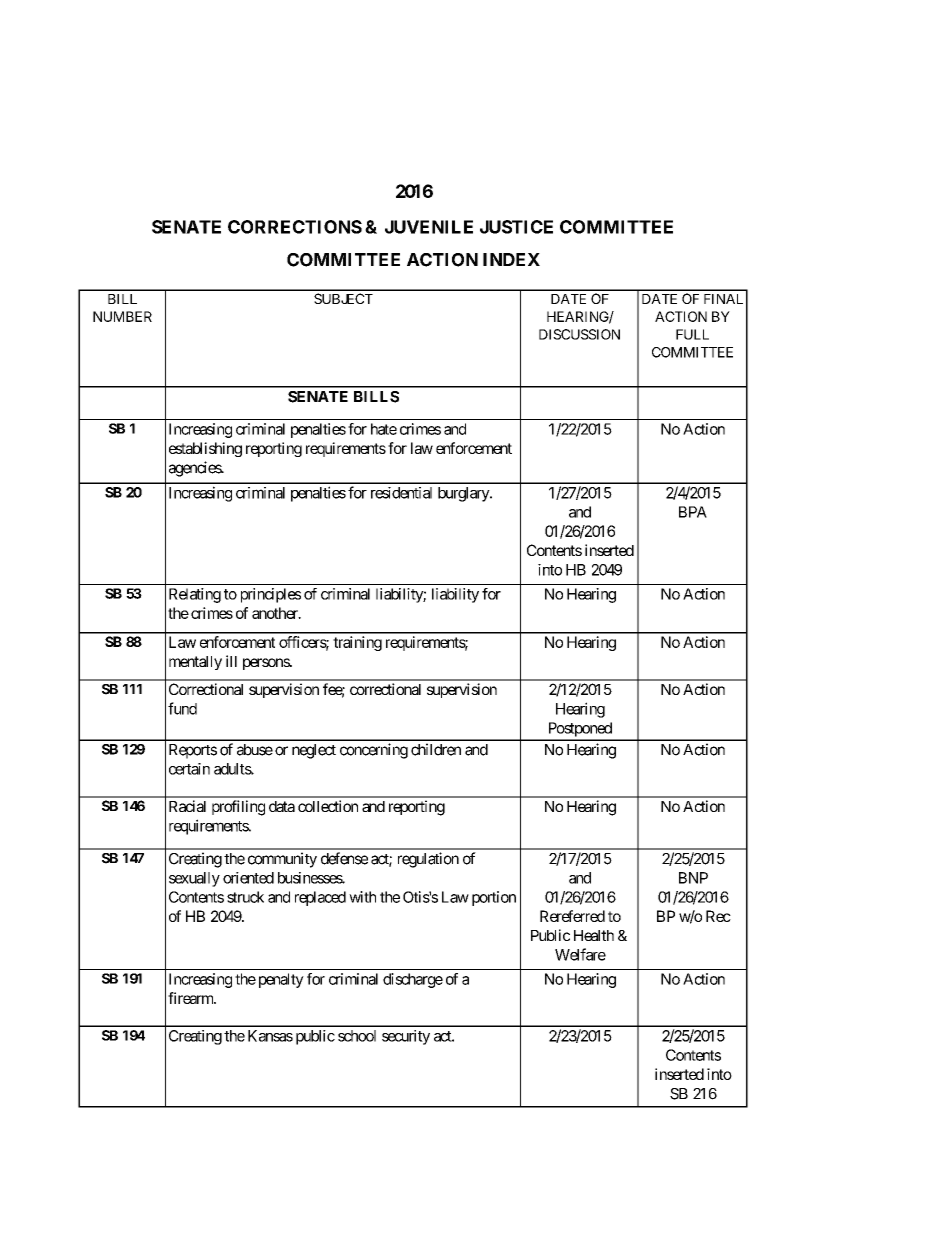 The height and width of the page is (1233, 952). Describe the element at coordinates (693, 512) in the page. I see `BPA` at that location.
